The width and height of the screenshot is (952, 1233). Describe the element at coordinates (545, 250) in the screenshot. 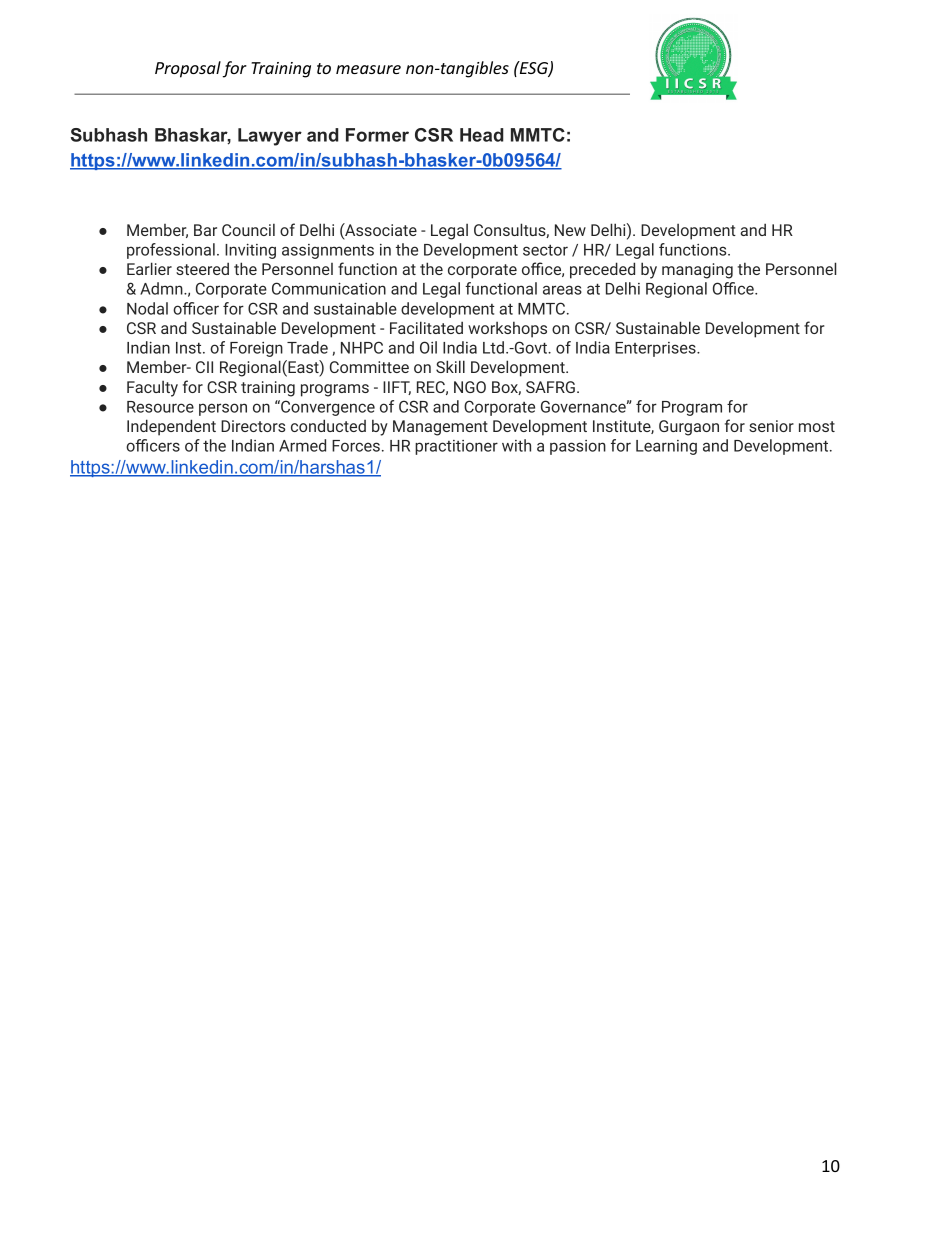

I see `sector` at that location.
